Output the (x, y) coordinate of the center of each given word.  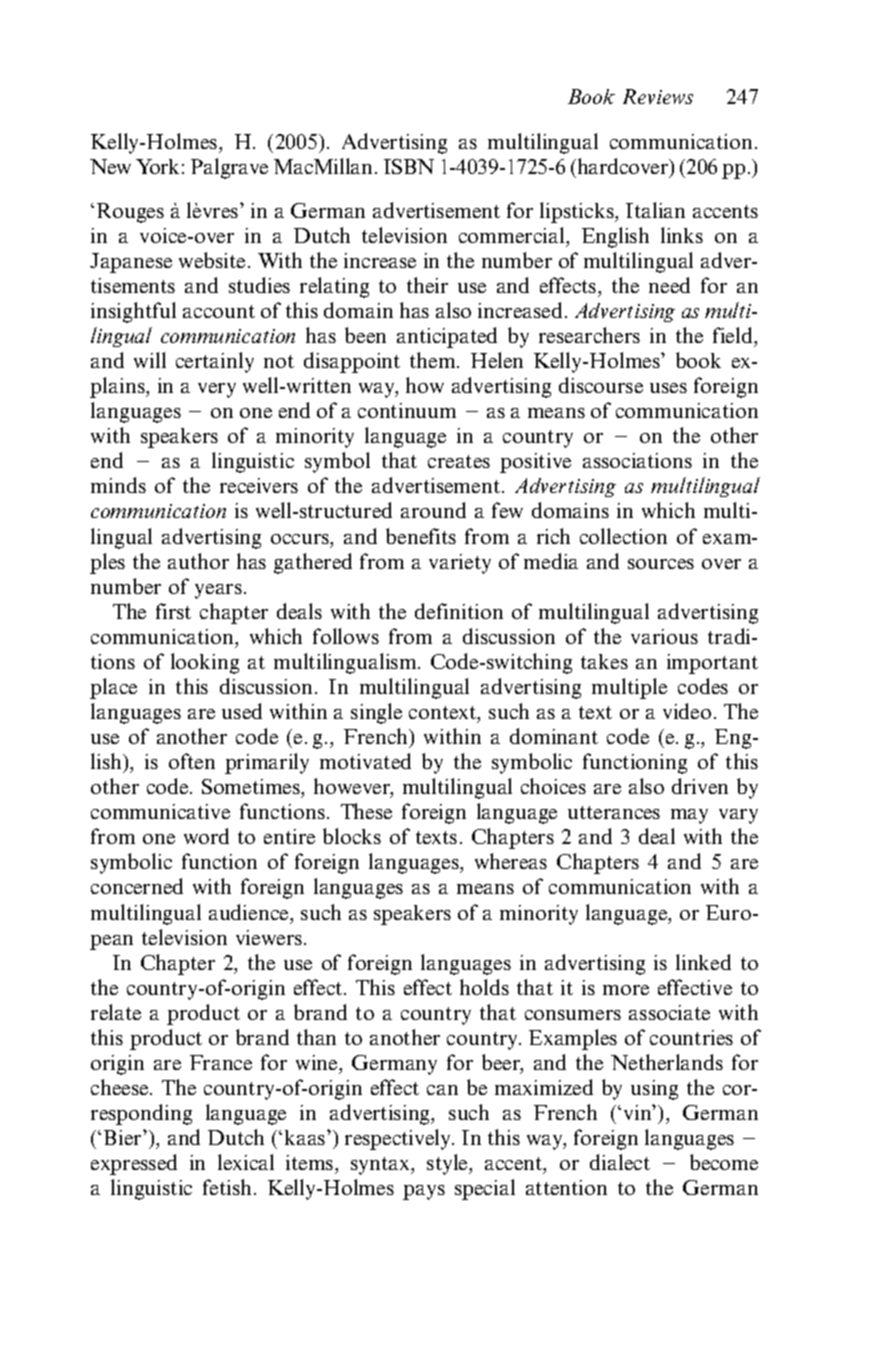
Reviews (658, 96)
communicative (160, 811)
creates (459, 461)
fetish (229, 1187)
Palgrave (229, 168)
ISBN (409, 166)
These (366, 811)
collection (623, 536)
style (448, 1164)
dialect (620, 1162)
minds (118, 485)
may (689, 816)
